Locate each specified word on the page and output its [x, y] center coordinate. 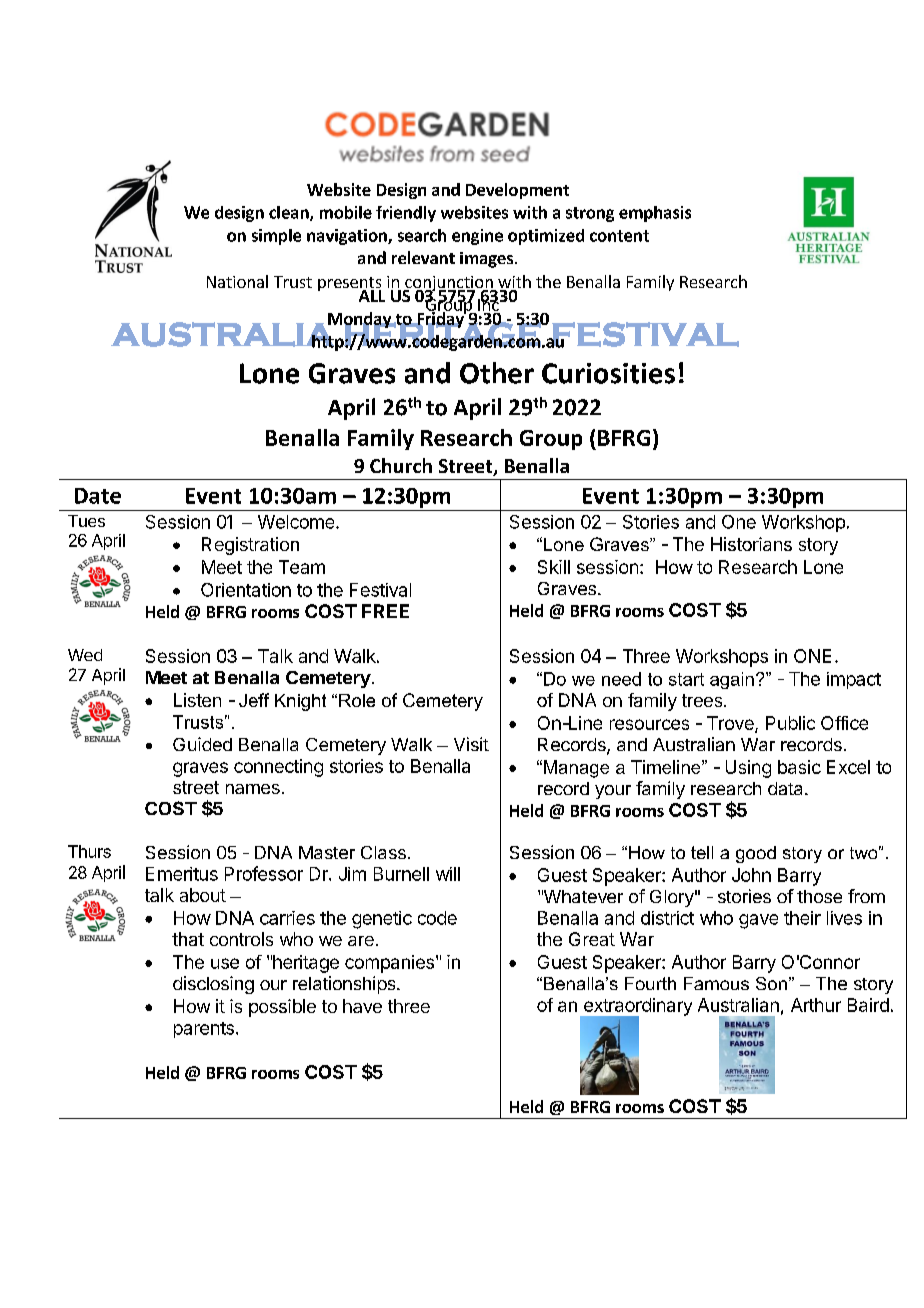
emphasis [655, 214]
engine [477, 237]
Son [771, 983]
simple [276, 237]
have [362, 1006]
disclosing [213, 985]
